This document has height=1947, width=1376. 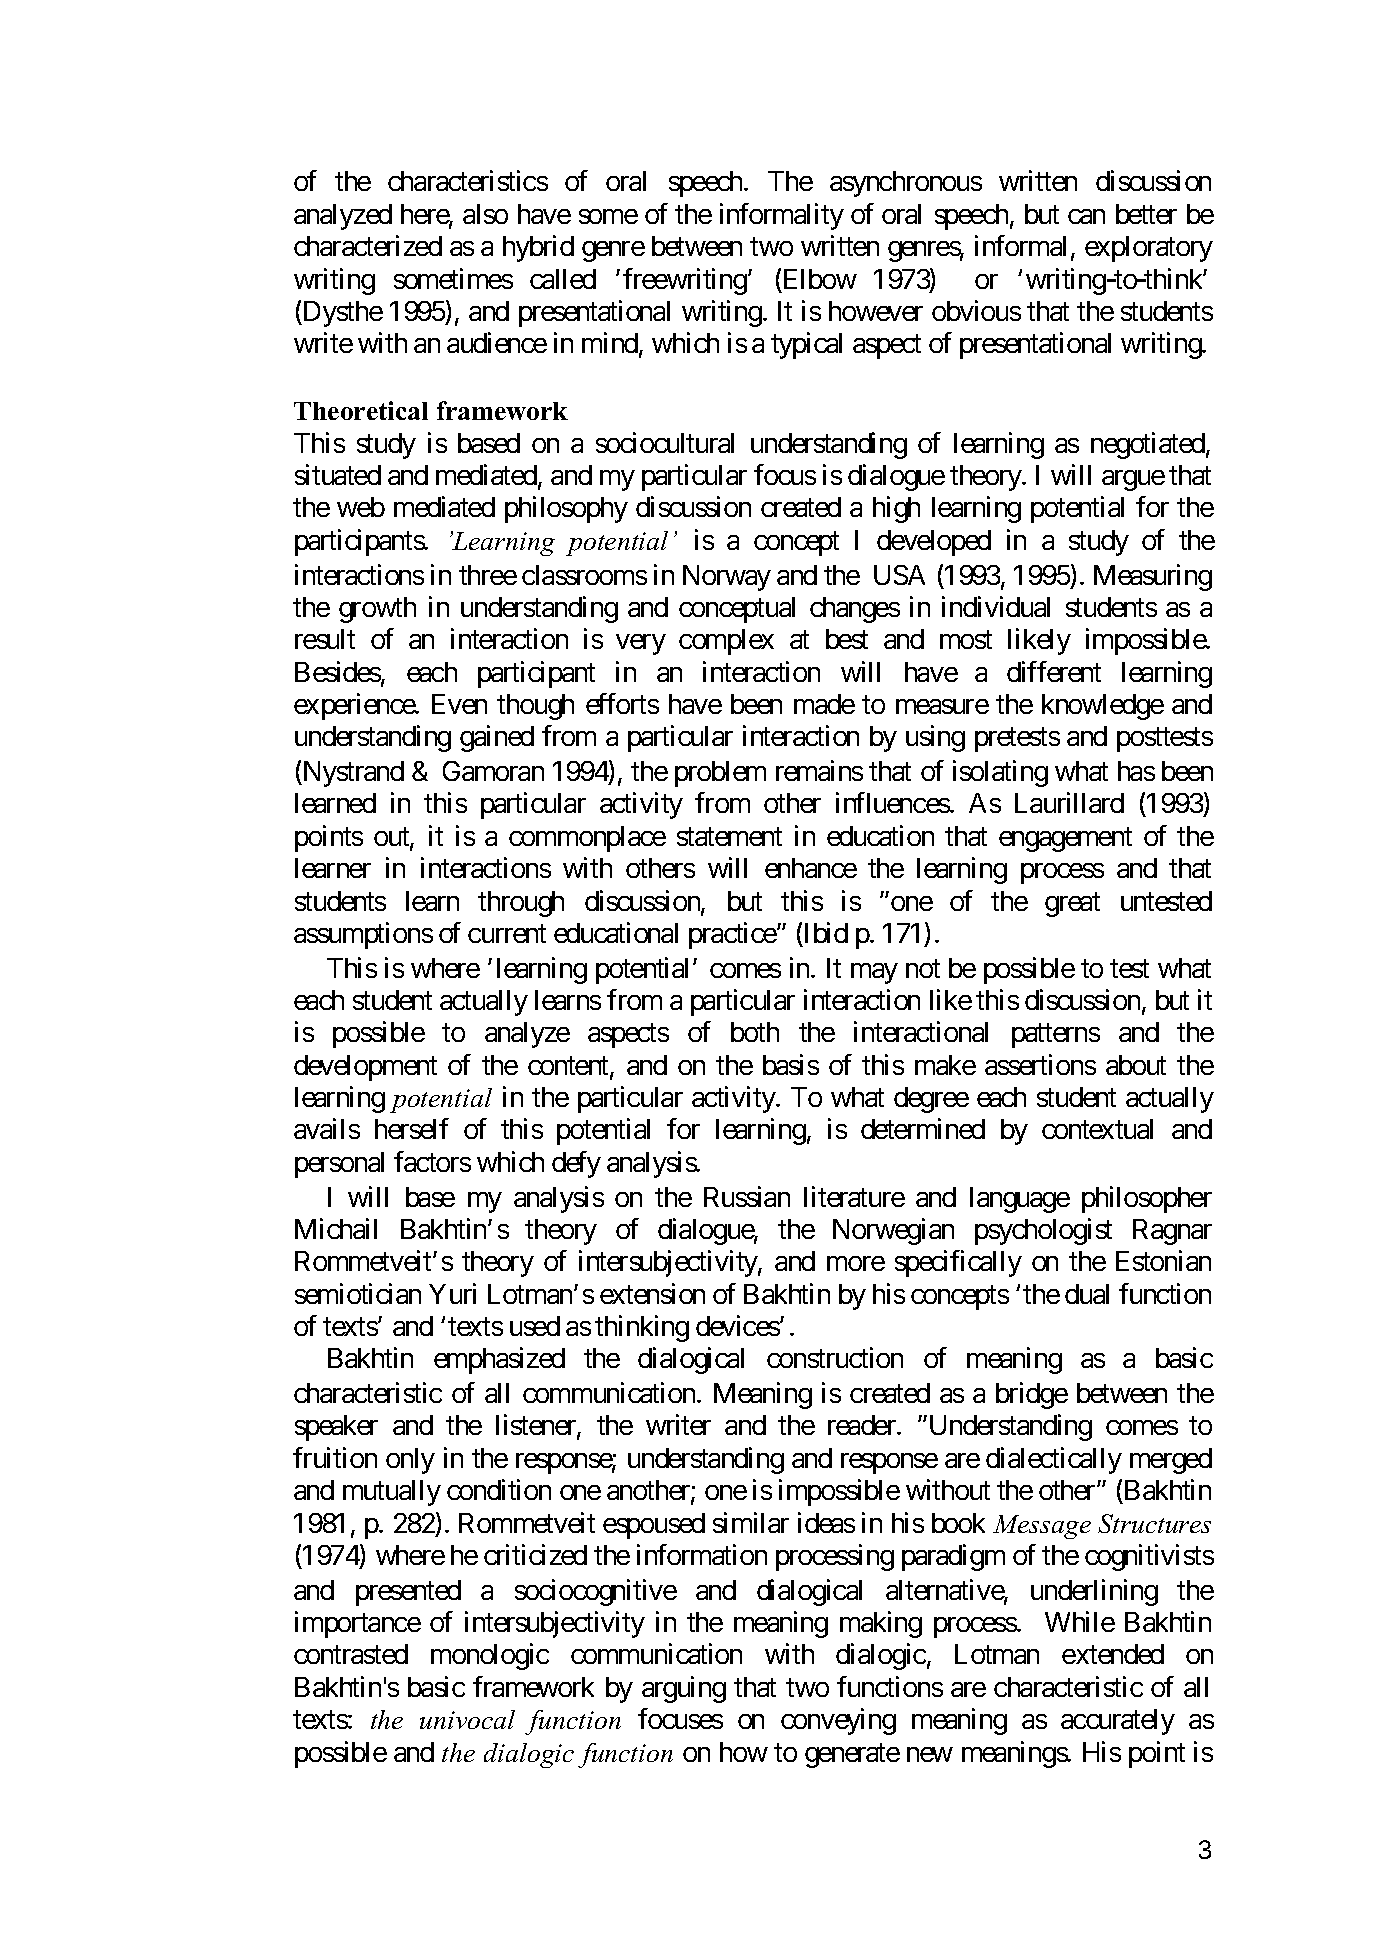 I want to click on can, so click(x=1086, y=216).
